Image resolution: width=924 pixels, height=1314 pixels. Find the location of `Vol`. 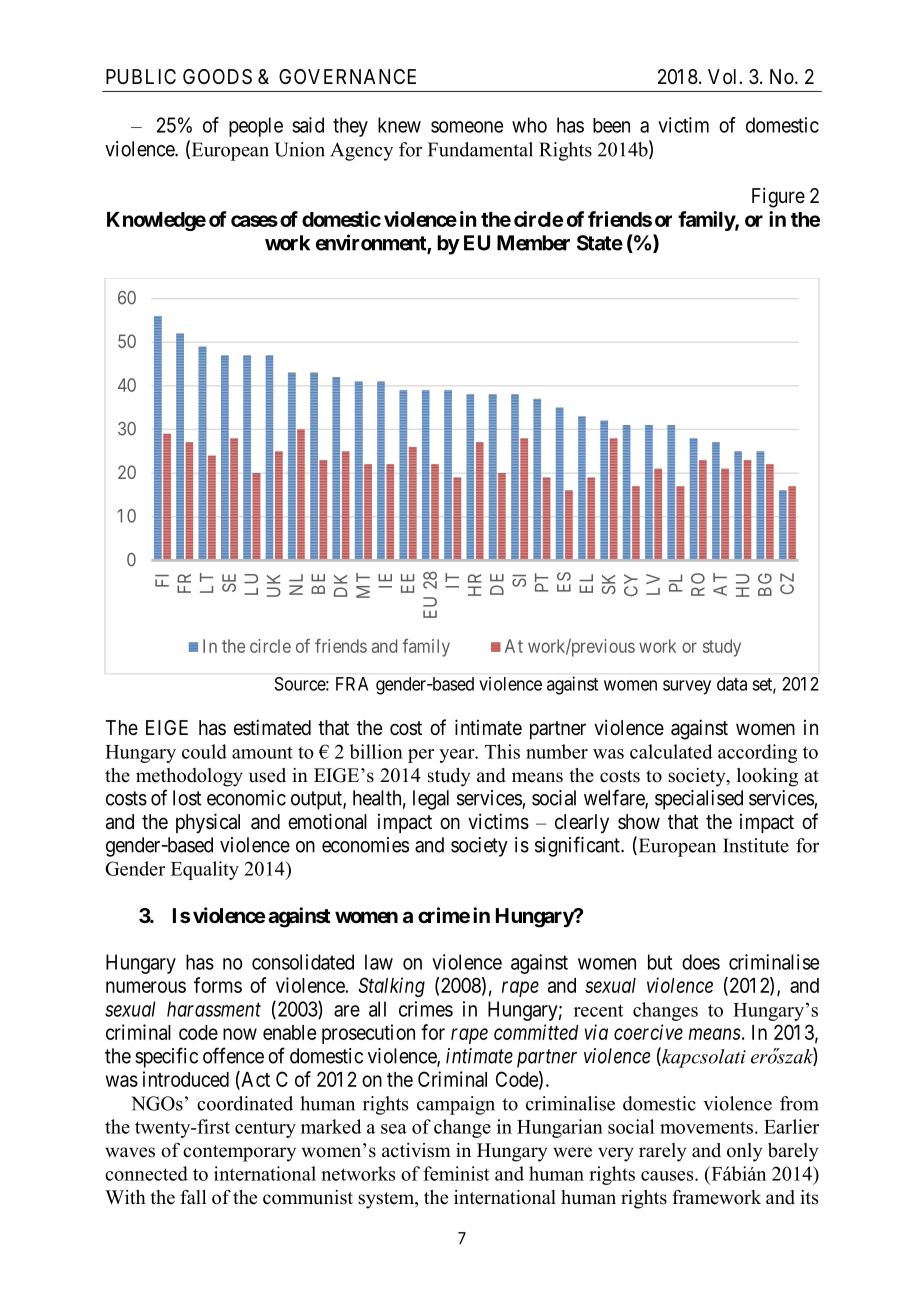

Vol is located at coordinates (724, 76).
